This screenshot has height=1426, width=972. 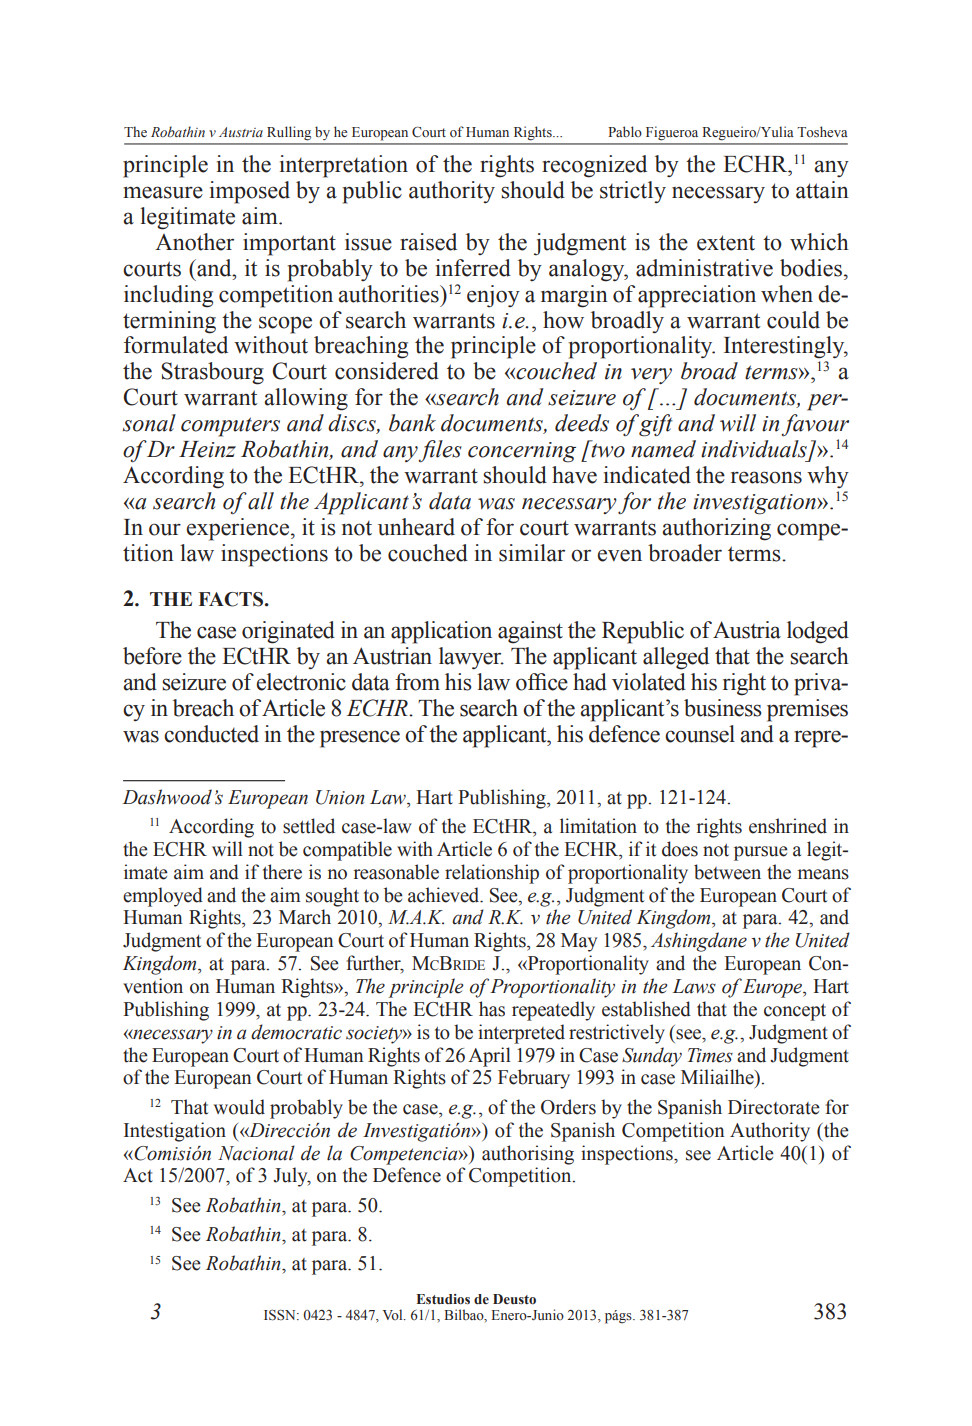 I want to click on attain, so click(x=822, y=190).
